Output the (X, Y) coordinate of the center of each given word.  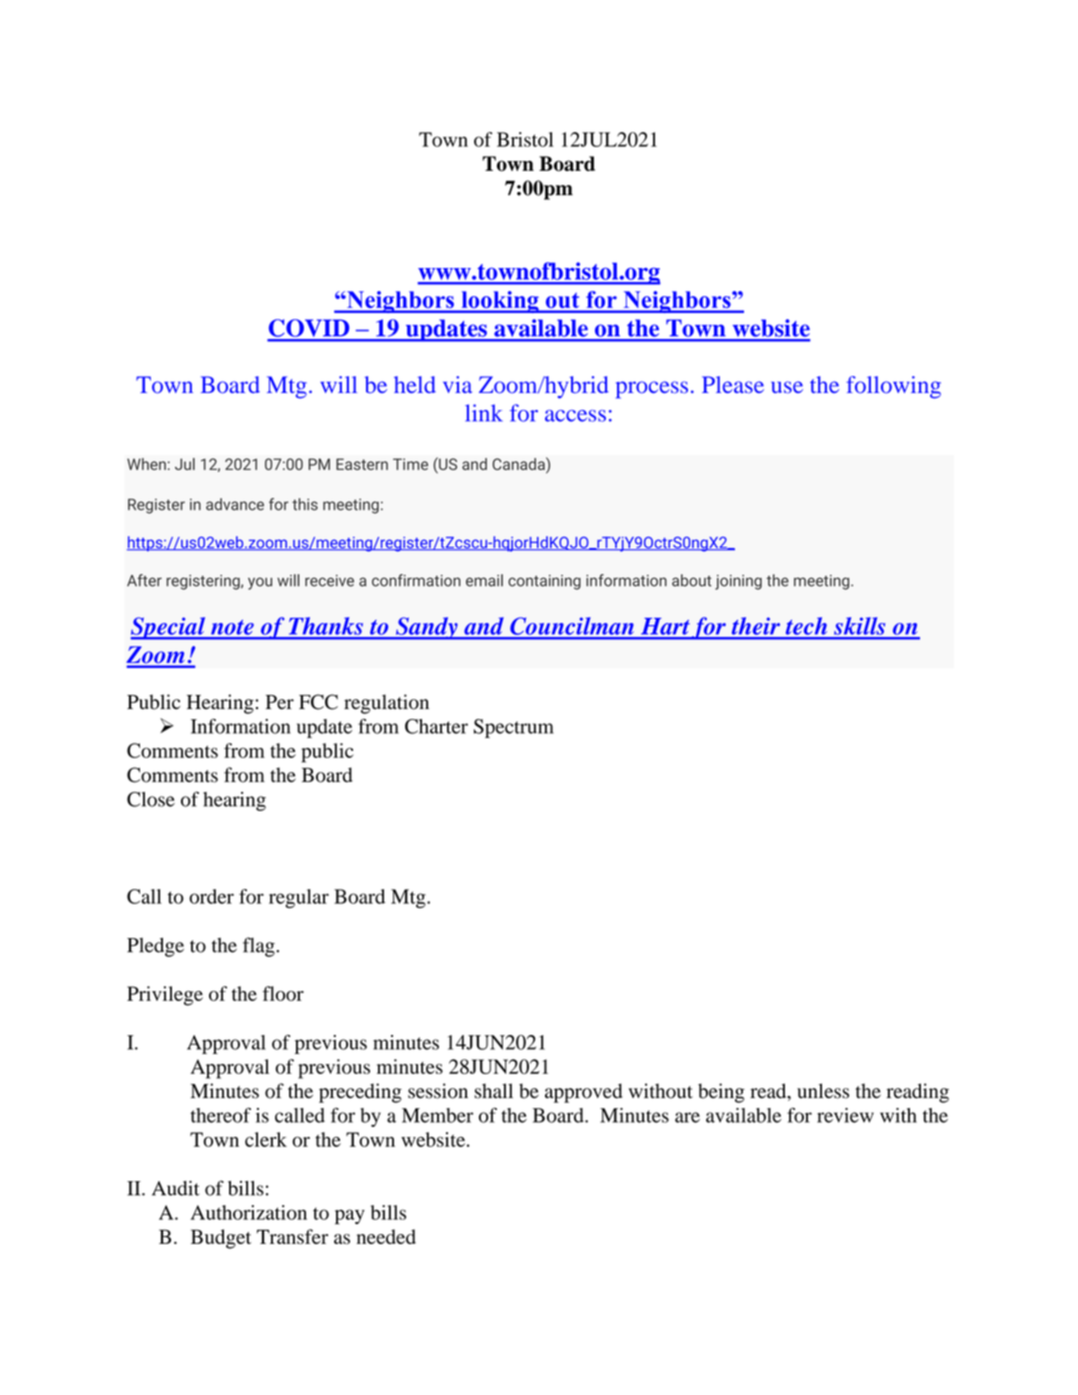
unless (823, 1091)
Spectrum (514, 728)
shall (493, 1091)
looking (500, 302)
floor (283, 993)
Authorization (249, 1212)
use (787, 387)
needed (386, 1236)
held (415, 384)
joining (738, 582)
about (692, 580)
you (260, 583)
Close (151, 799)
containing (544, 582)
